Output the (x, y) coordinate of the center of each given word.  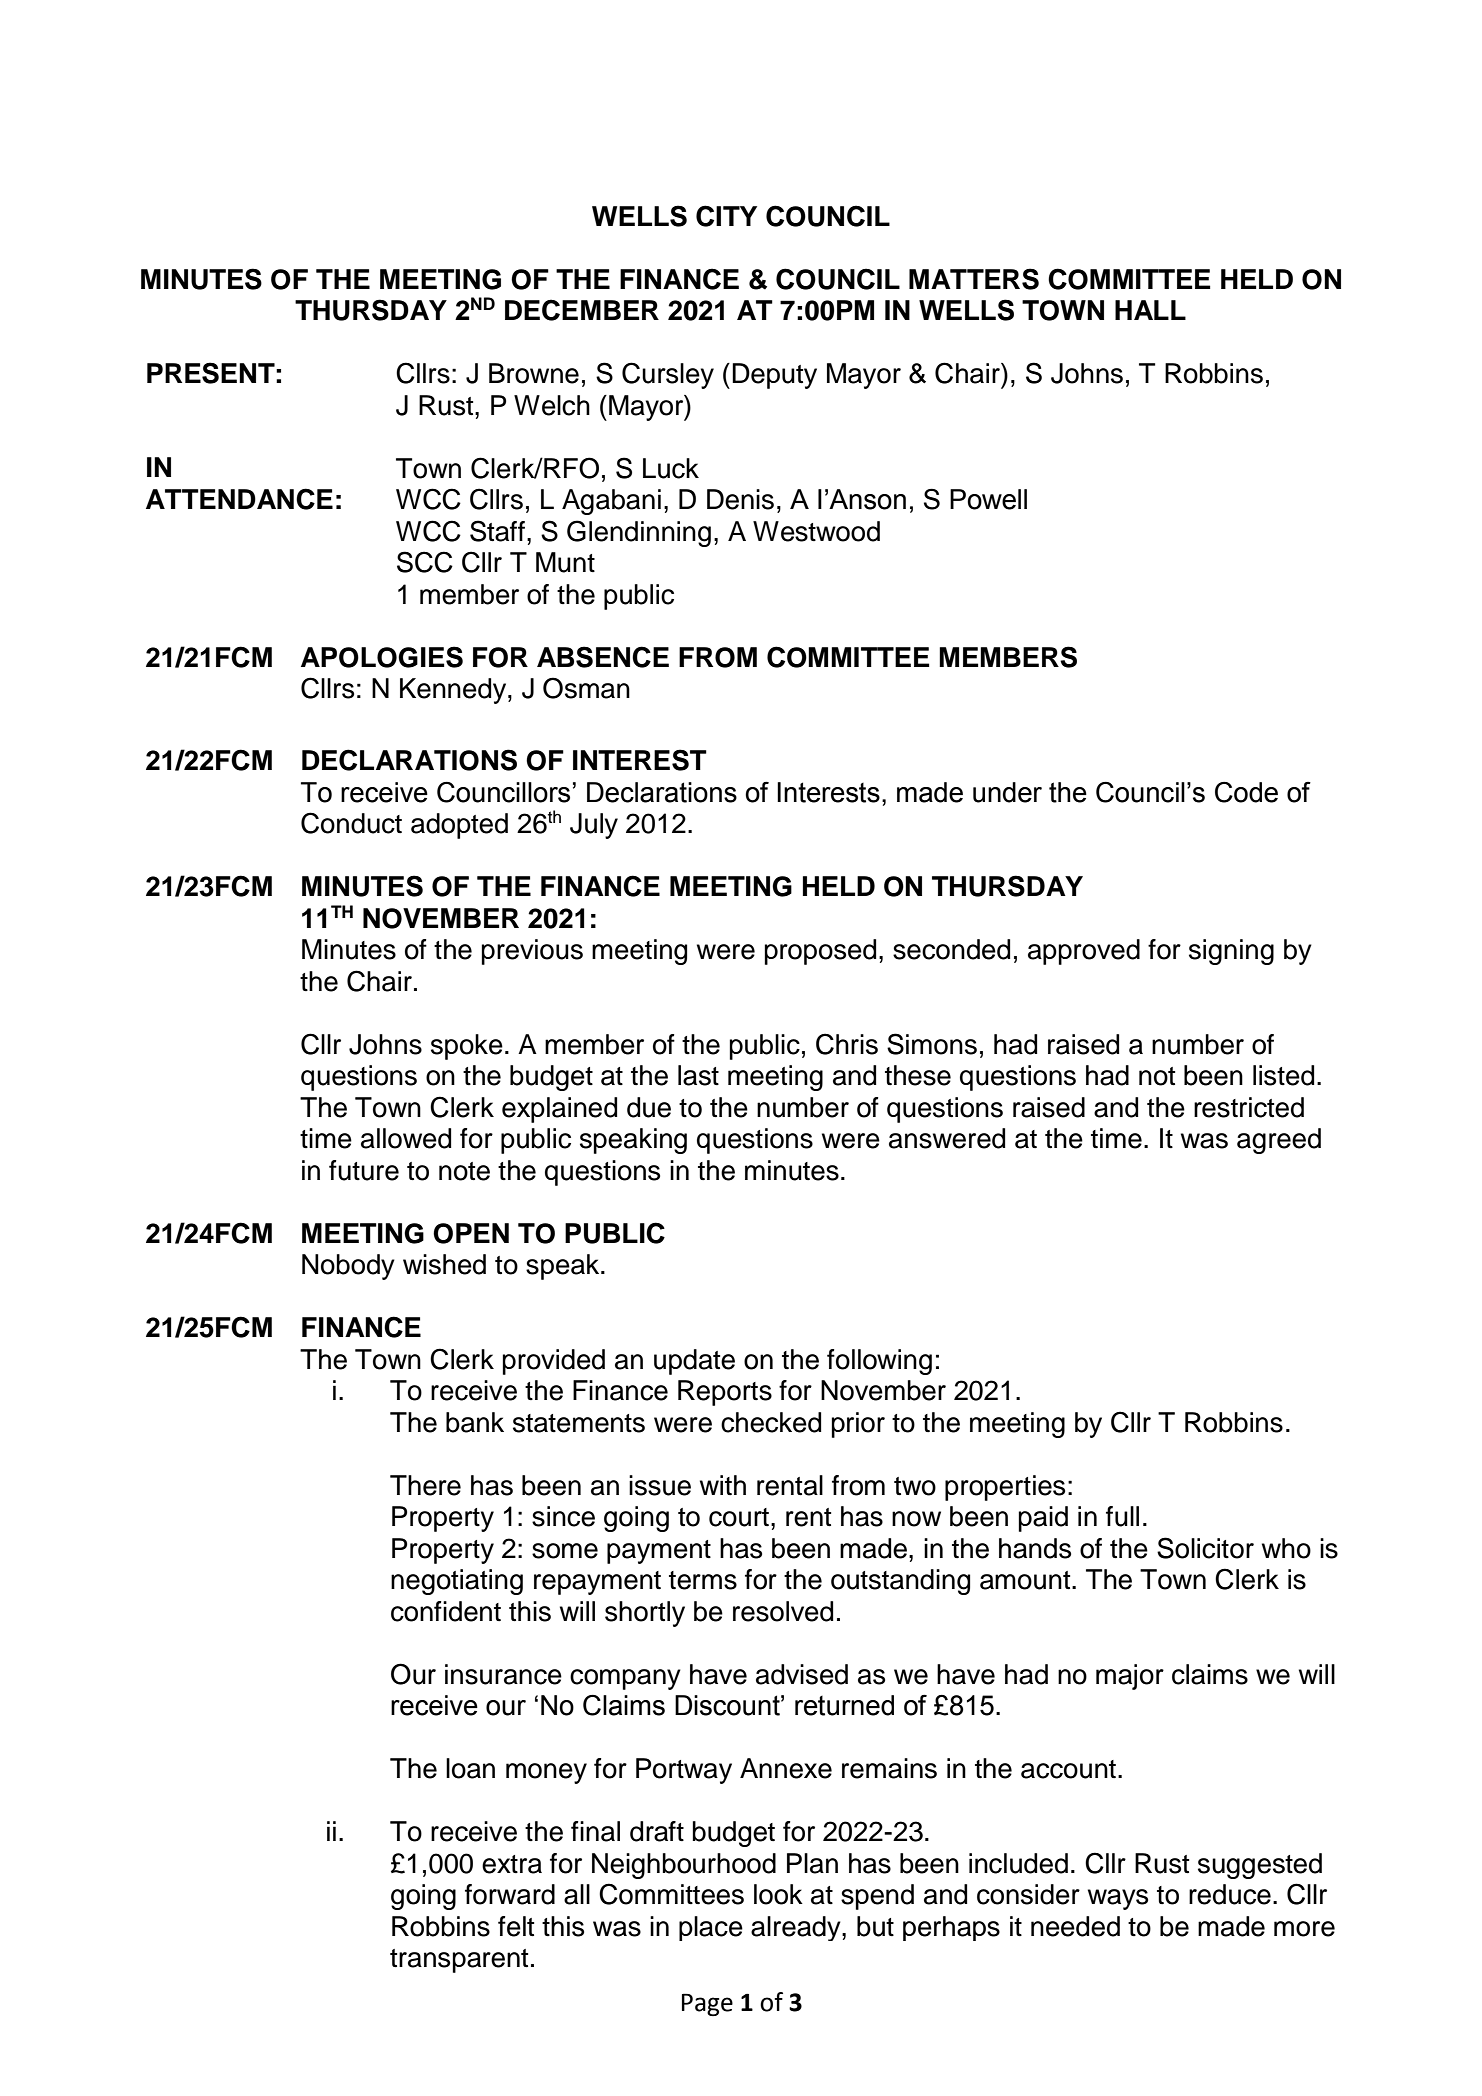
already (797, 1928)
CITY (726, 216)
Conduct (351, 823)
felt (516, 1926)
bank (475, 1422)
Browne (534, 373)
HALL (1150, 310)
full (1122, 1516)
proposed (820, 952)
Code (1246, 792)
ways (1118, 1899)
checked (771, 1422)
